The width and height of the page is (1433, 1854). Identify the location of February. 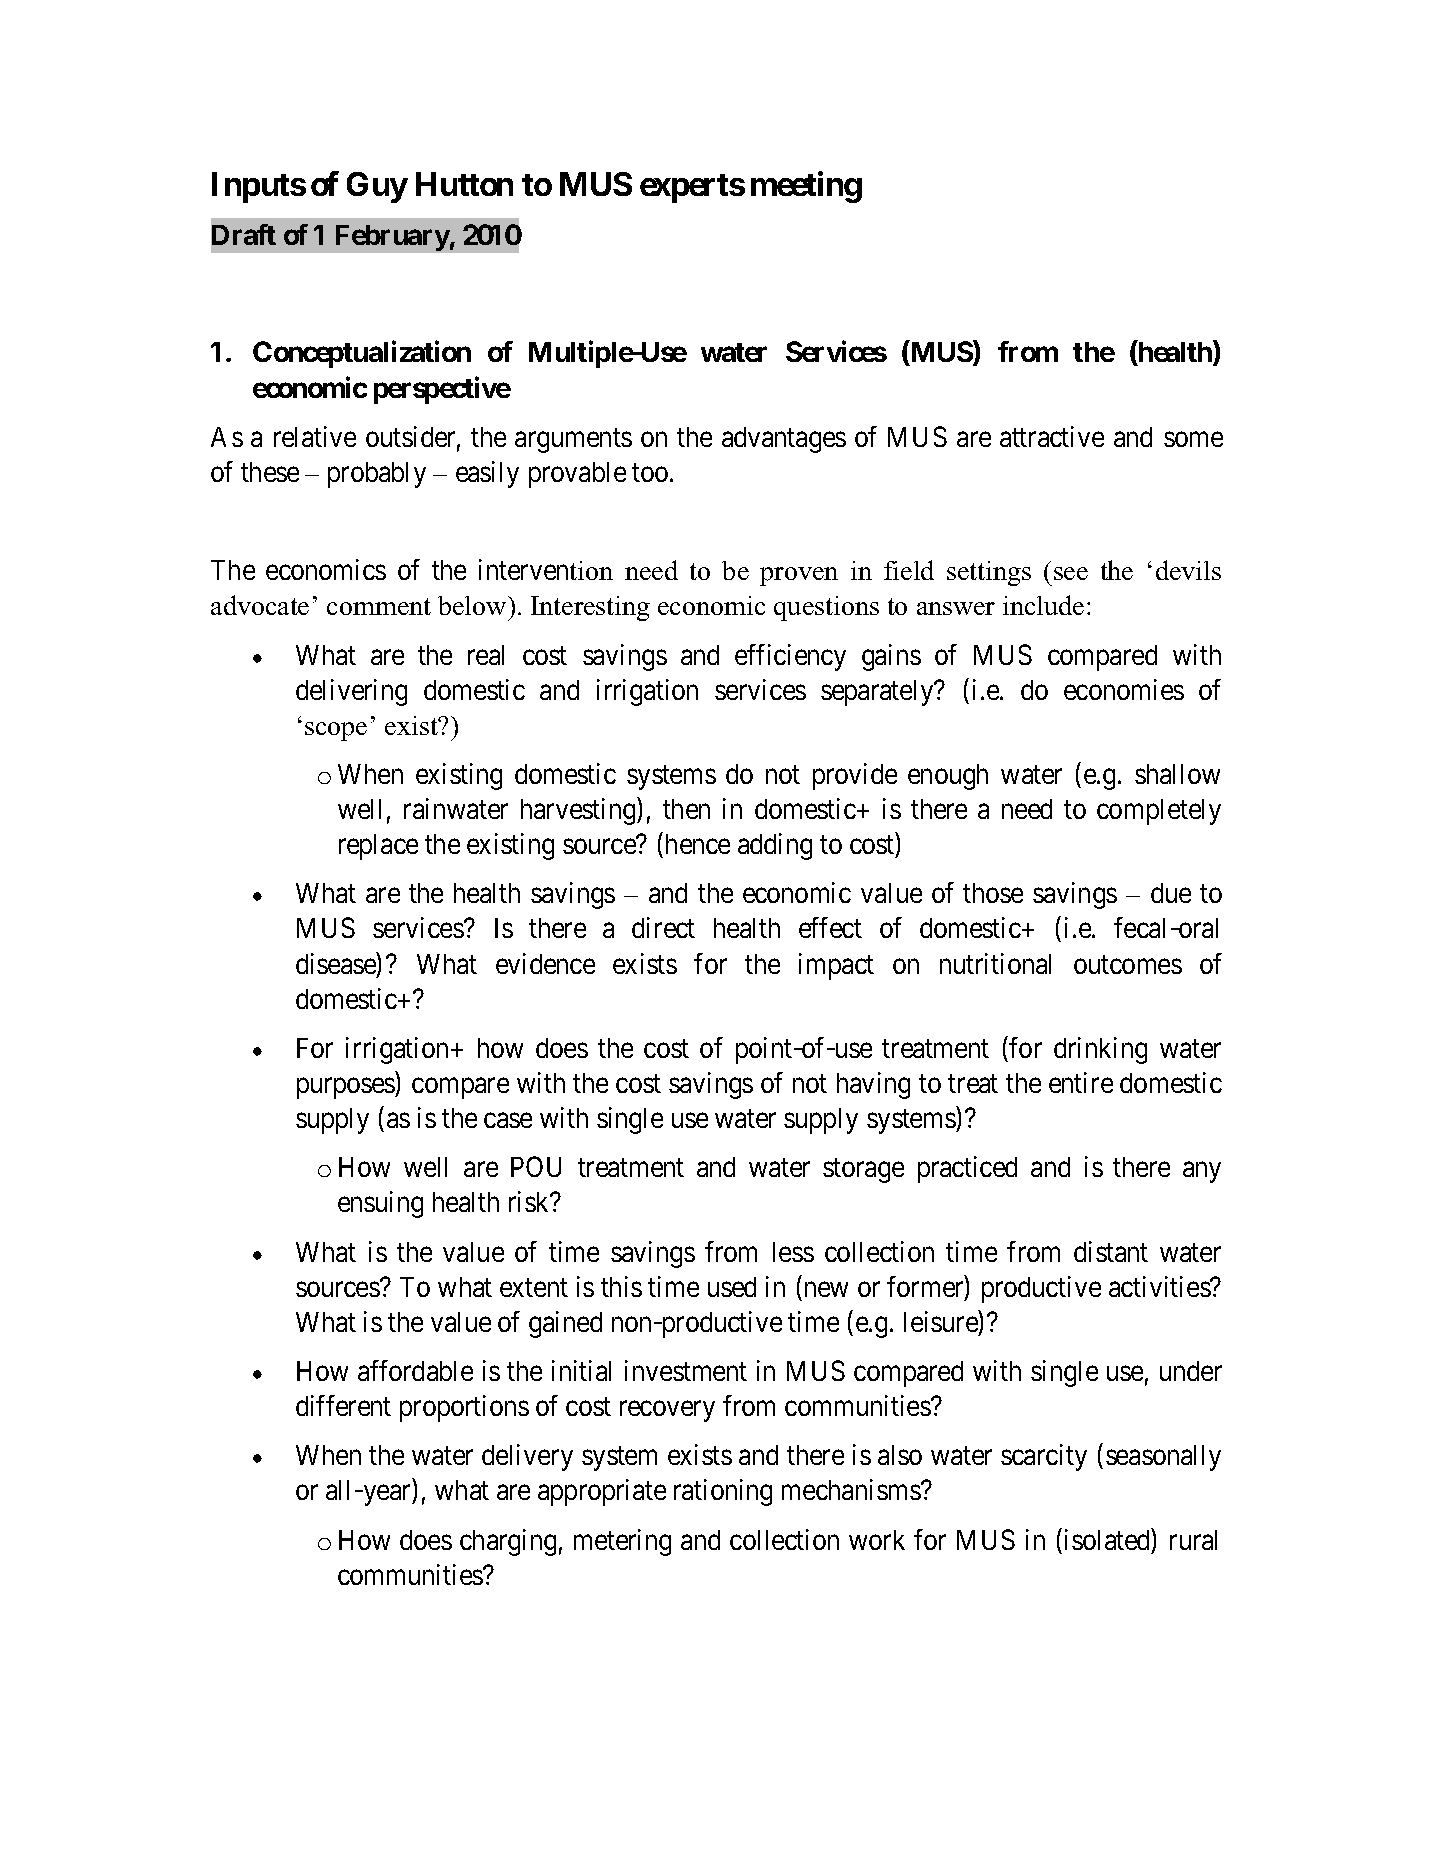
(393, 238).
